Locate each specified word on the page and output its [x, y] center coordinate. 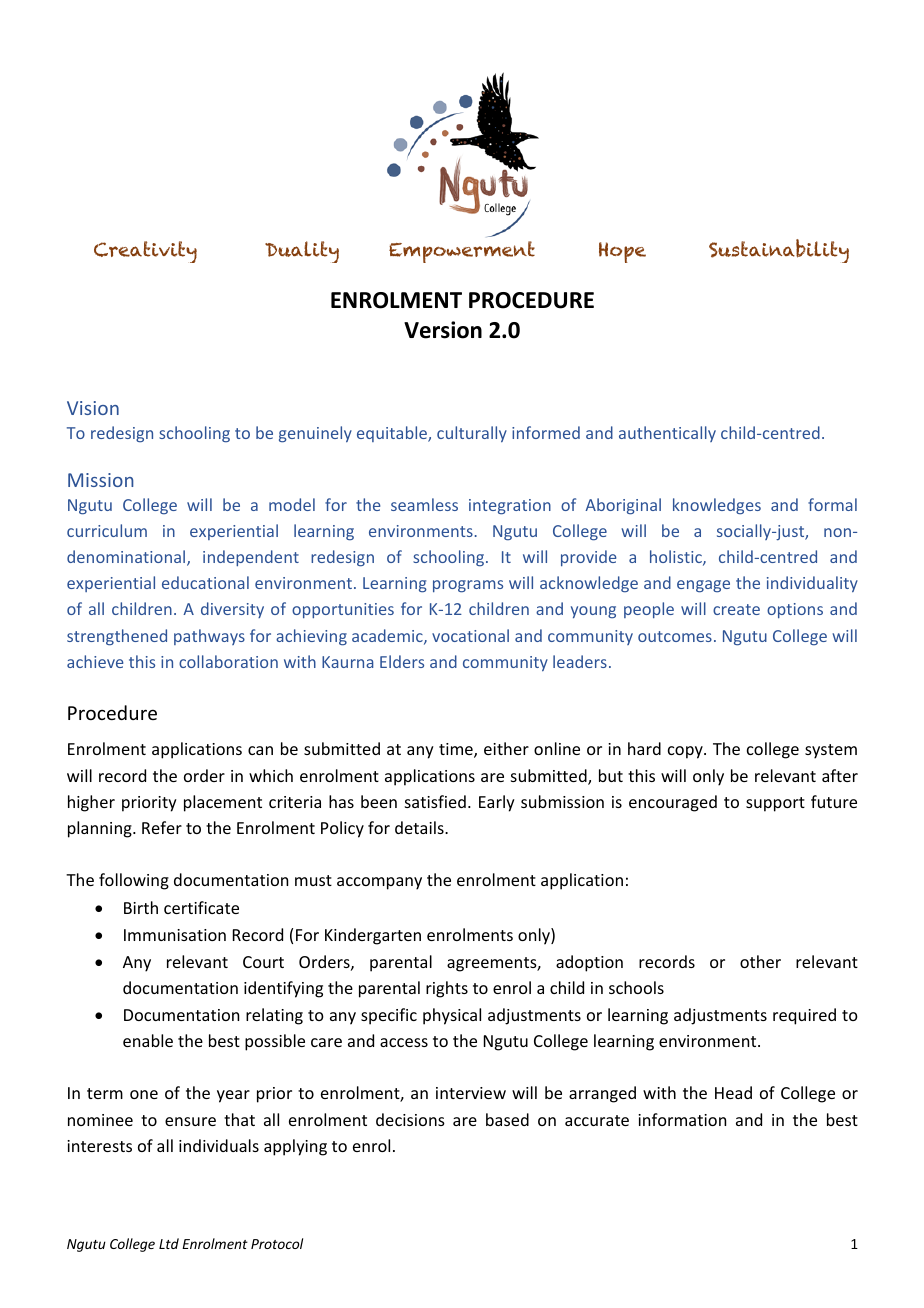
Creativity [145, 252]
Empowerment [462, 252]
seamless [424, 504]
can [260, 750]
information [682, 1119]
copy [686, 752]
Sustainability [779, 251]
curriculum [107, 530]
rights [447, 989]
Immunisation [175, 935]
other [760, 961]
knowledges [717, 506]
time [457, 750]
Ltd [169, 1243]
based [507, 1119]
